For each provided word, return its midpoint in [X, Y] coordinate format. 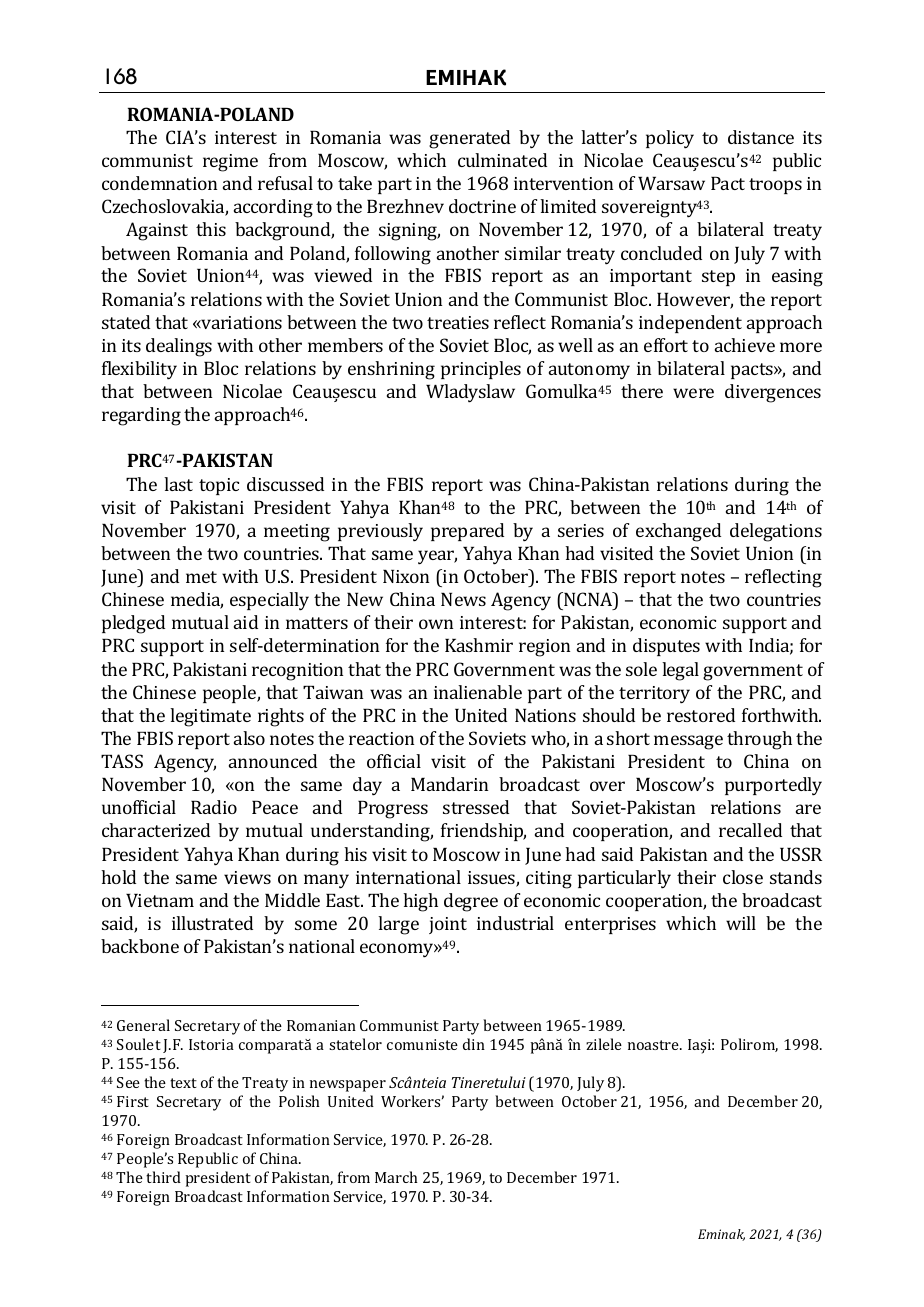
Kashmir [479, 645]
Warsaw [671, 183]
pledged [133, 624]
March [396, 1177]
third [163, 1177]
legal [680, 671]
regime [230, 163]
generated [469, 139]
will [741, 923]
